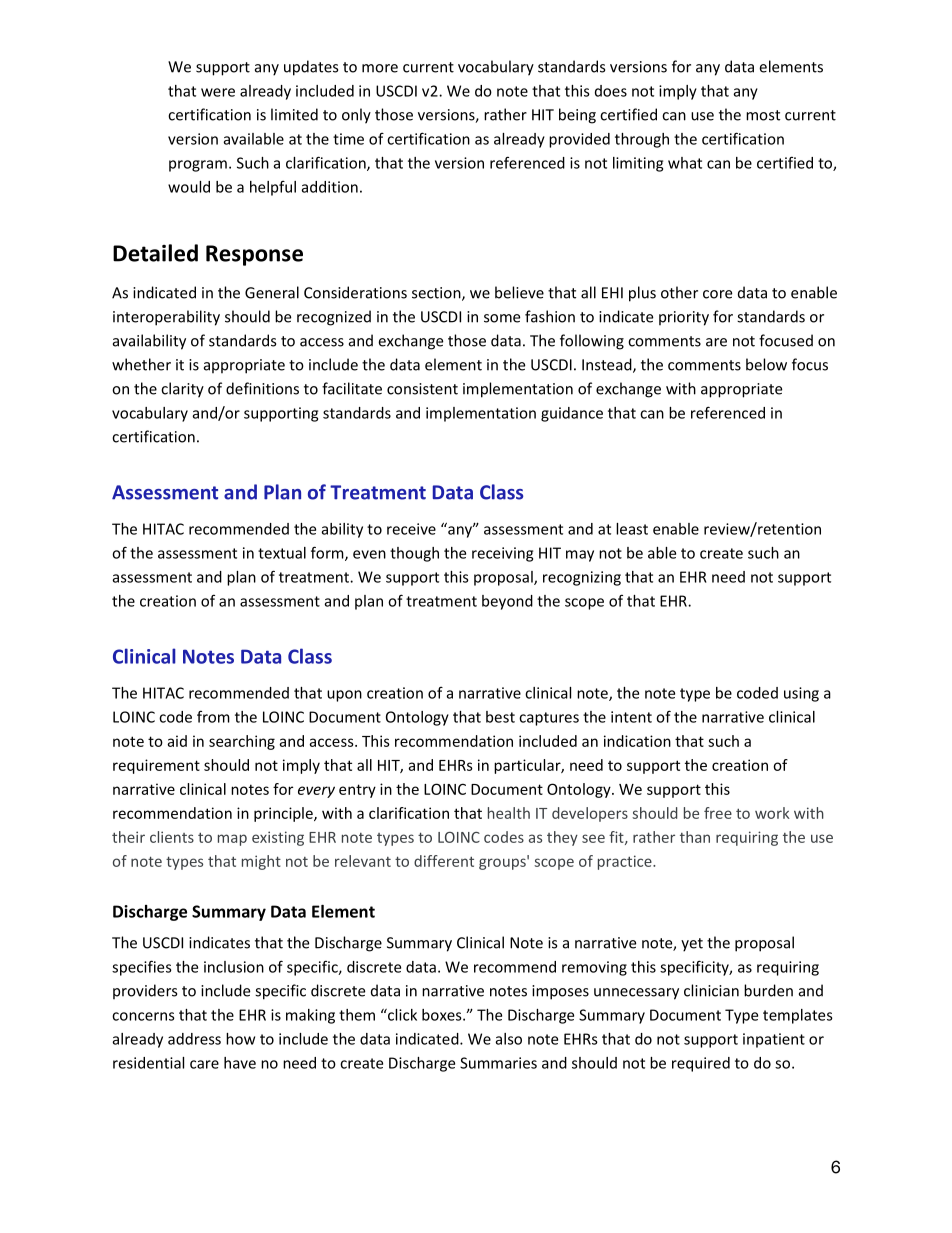 The width and height of the document is (952, 1233). What do you see at coordinates (282, 553) in the document?
I see `textual` at bounding box center [282, 553].
